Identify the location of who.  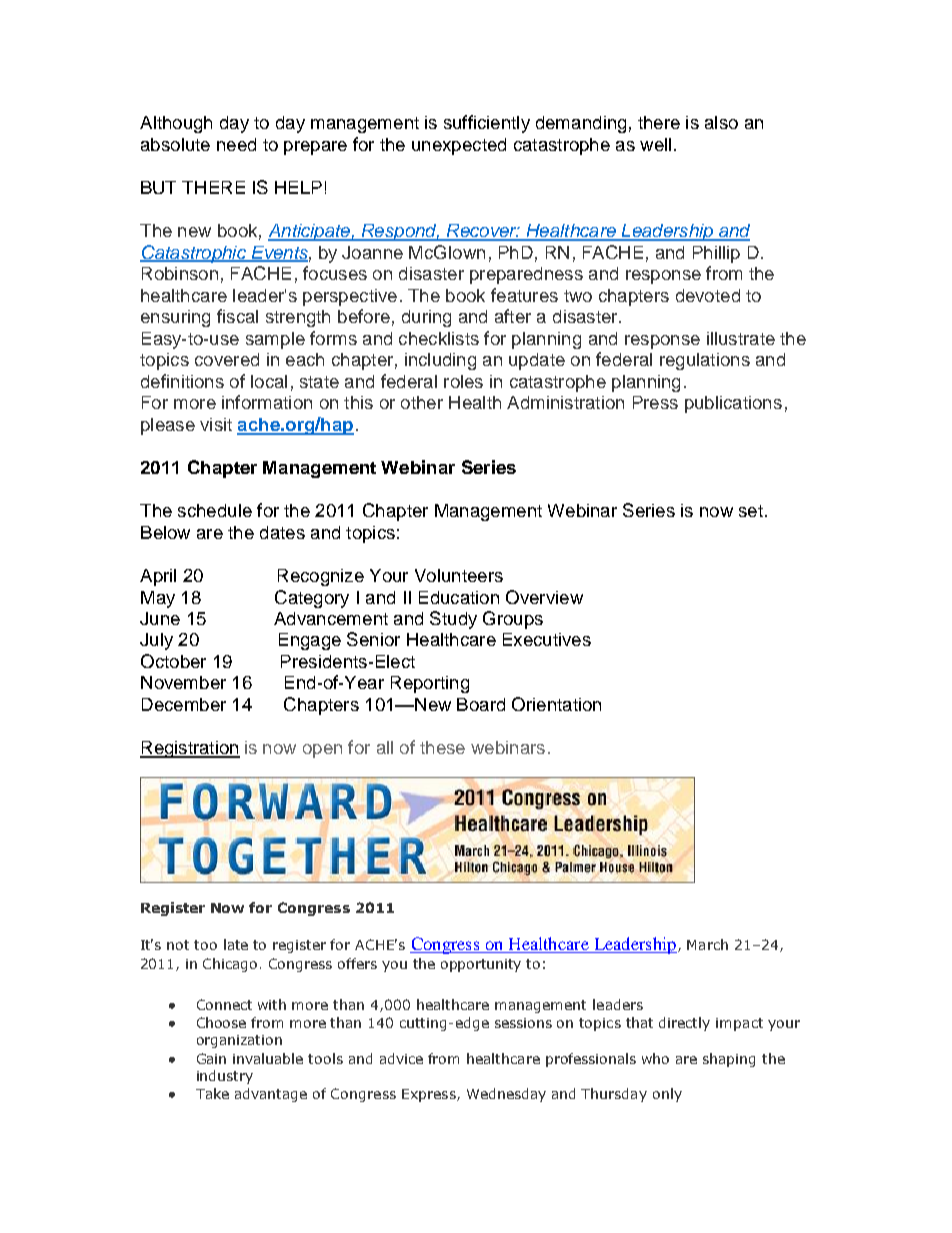
(655, 1058).
